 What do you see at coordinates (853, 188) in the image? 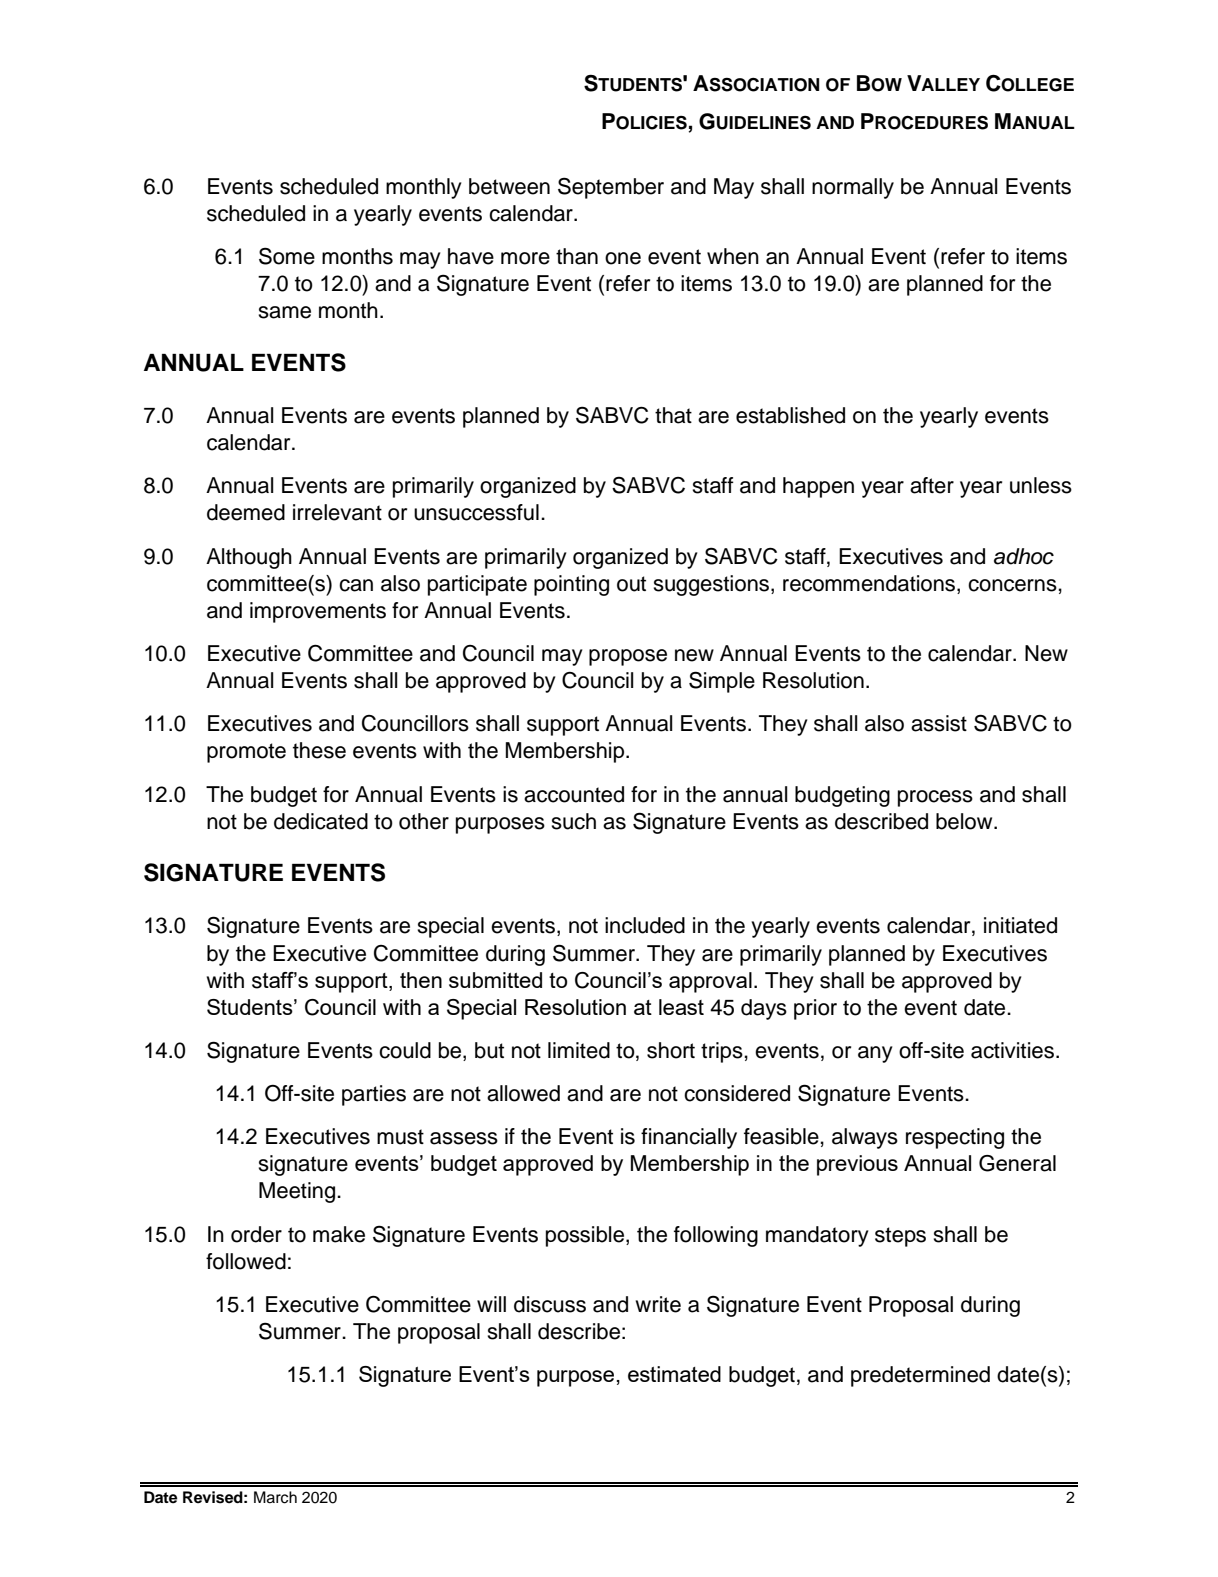
I see `normally` at bounding box center [853, 188].
